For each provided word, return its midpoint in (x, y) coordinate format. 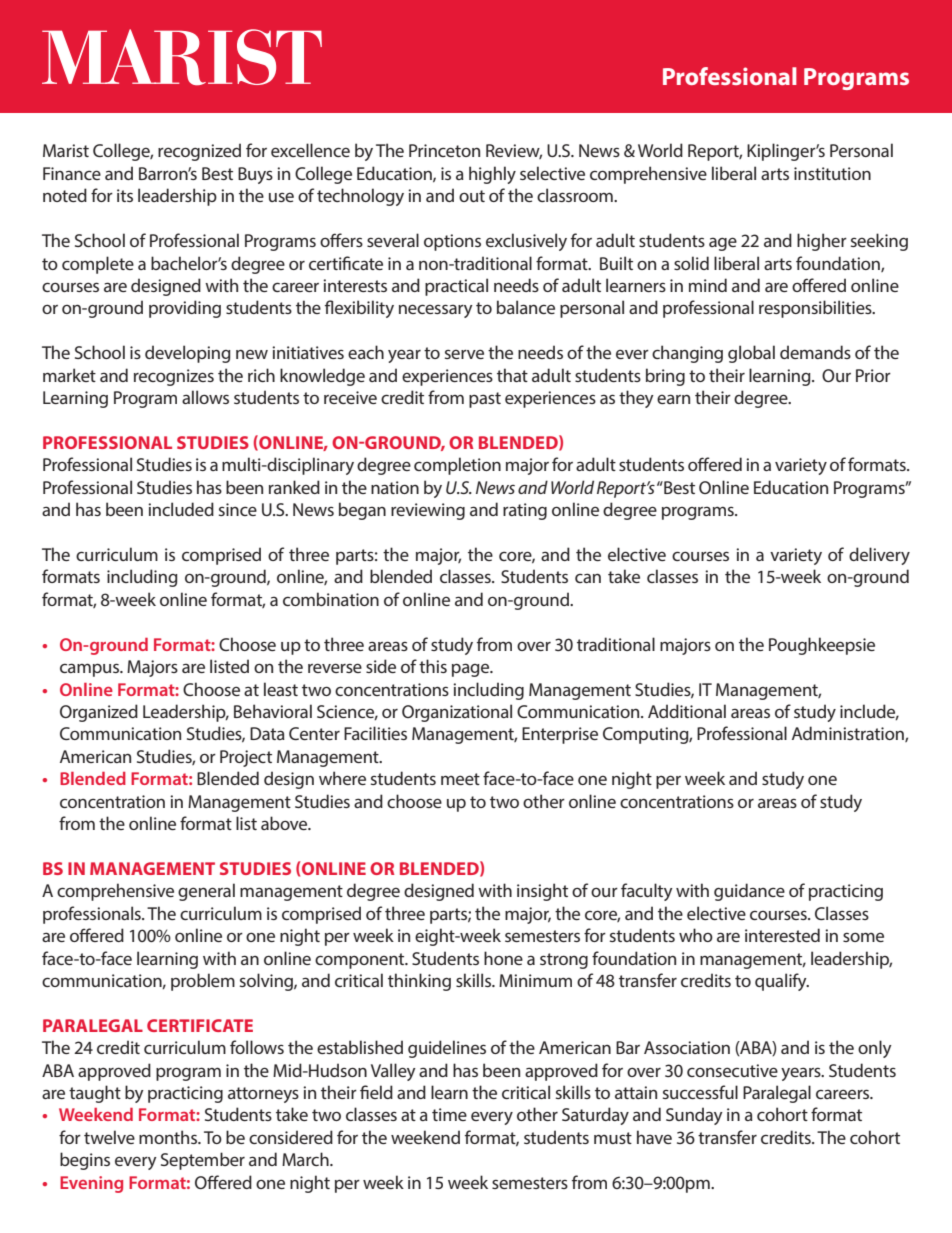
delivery (879, 556)
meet (460, 779)
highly (492, 175)
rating (525, 511)
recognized (199, 152)
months (169, 1137)
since (238, 509)
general (206, 892)
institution (832, 173)
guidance (749, 892)
